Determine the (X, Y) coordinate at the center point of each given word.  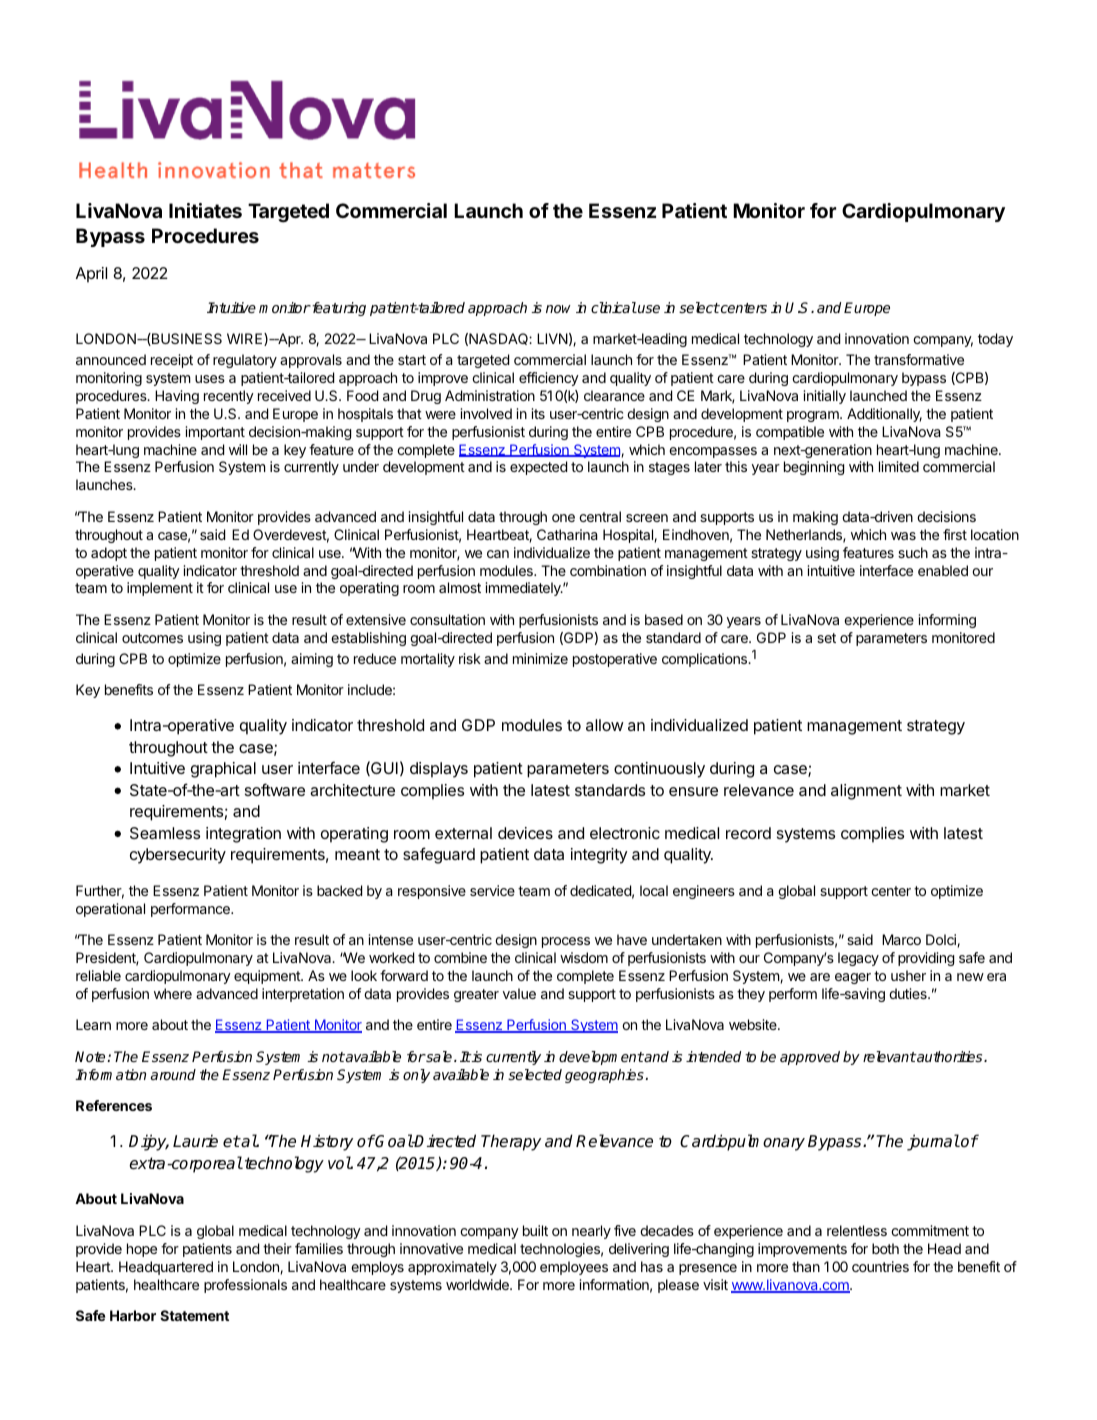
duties (909, 993)
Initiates (205, 210)
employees (574, 1268)
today (995, 340)
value (519, 993)
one (563, 518)
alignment (866, 792)
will (238, 449)
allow (605, 725)
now (558, 309)
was (903, 536)
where (173, 993)
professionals (245, 1286)
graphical (223, 770)
